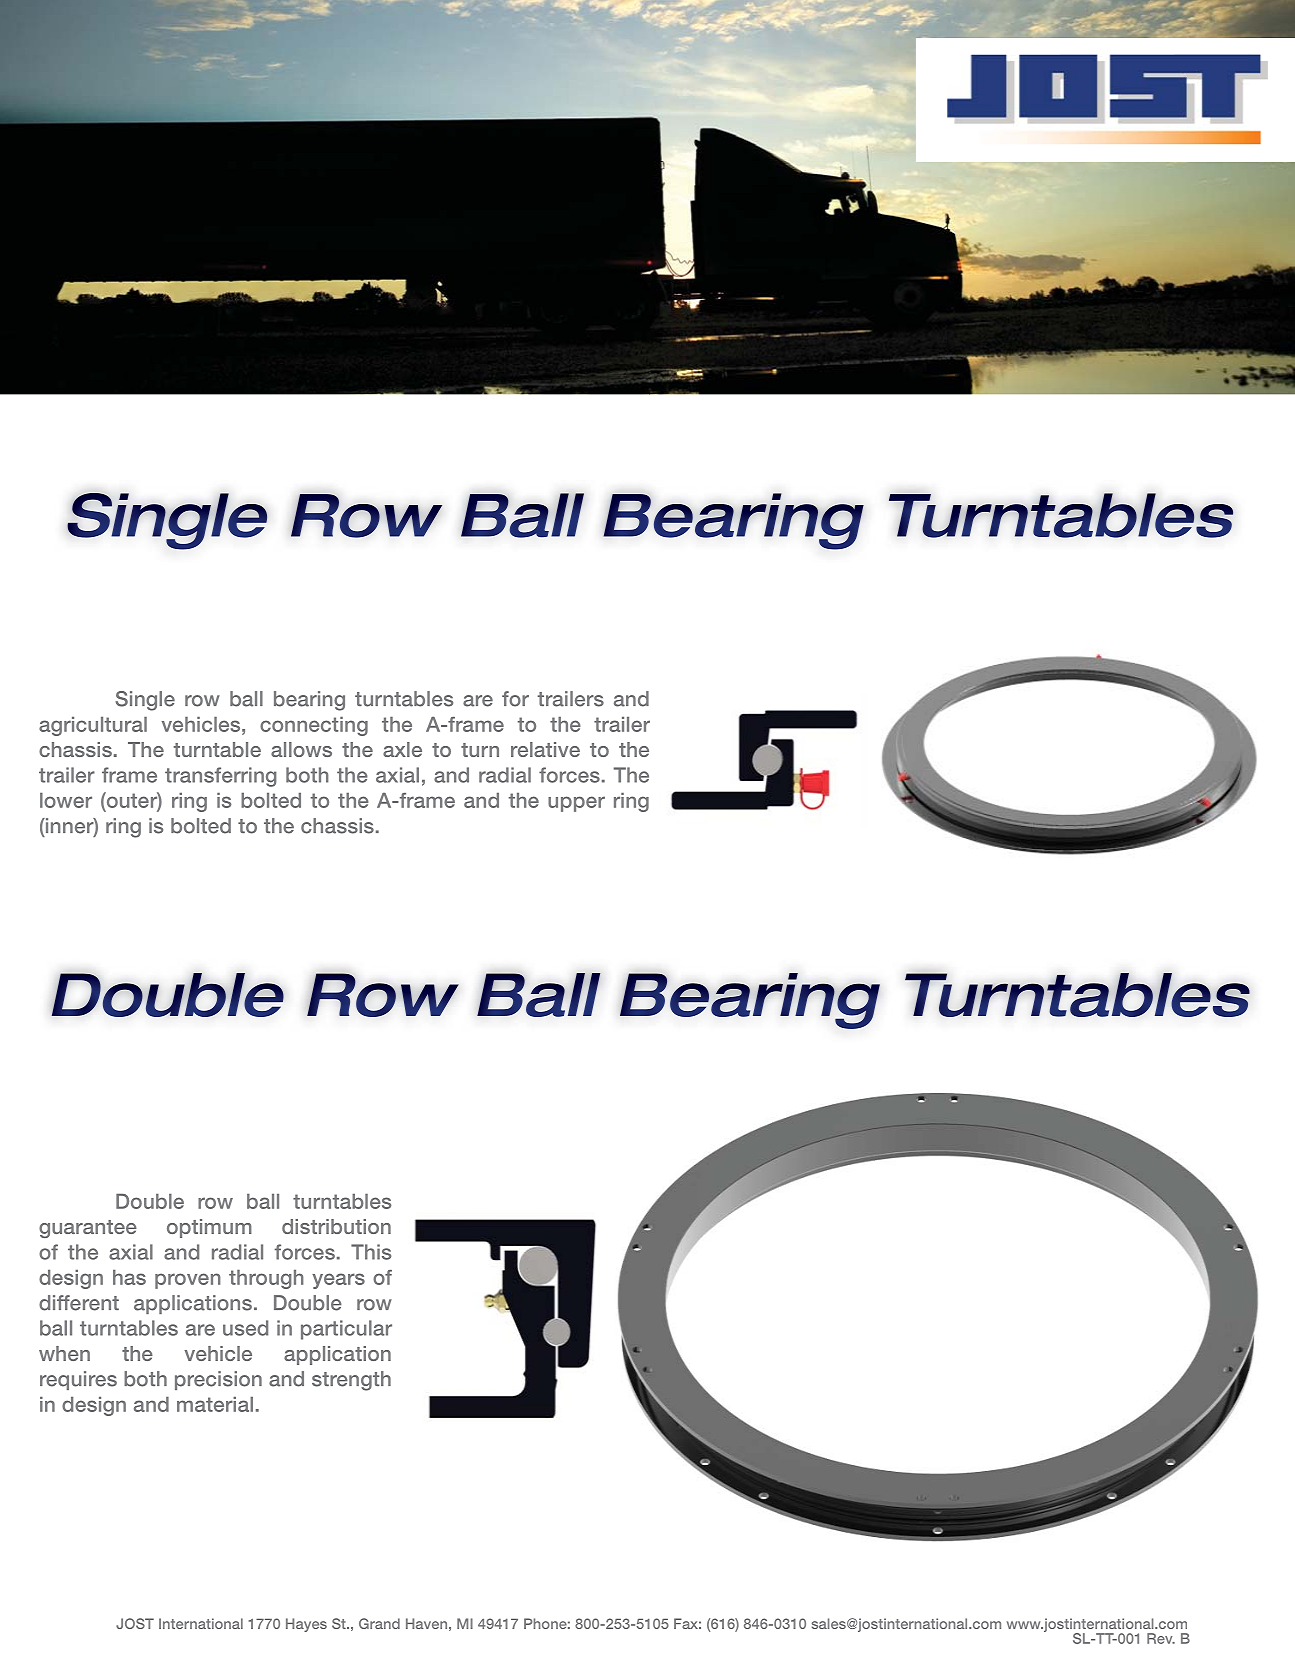 The width and height of the image is (1295, 1675). I want to click on This, so click(371, 1252).
